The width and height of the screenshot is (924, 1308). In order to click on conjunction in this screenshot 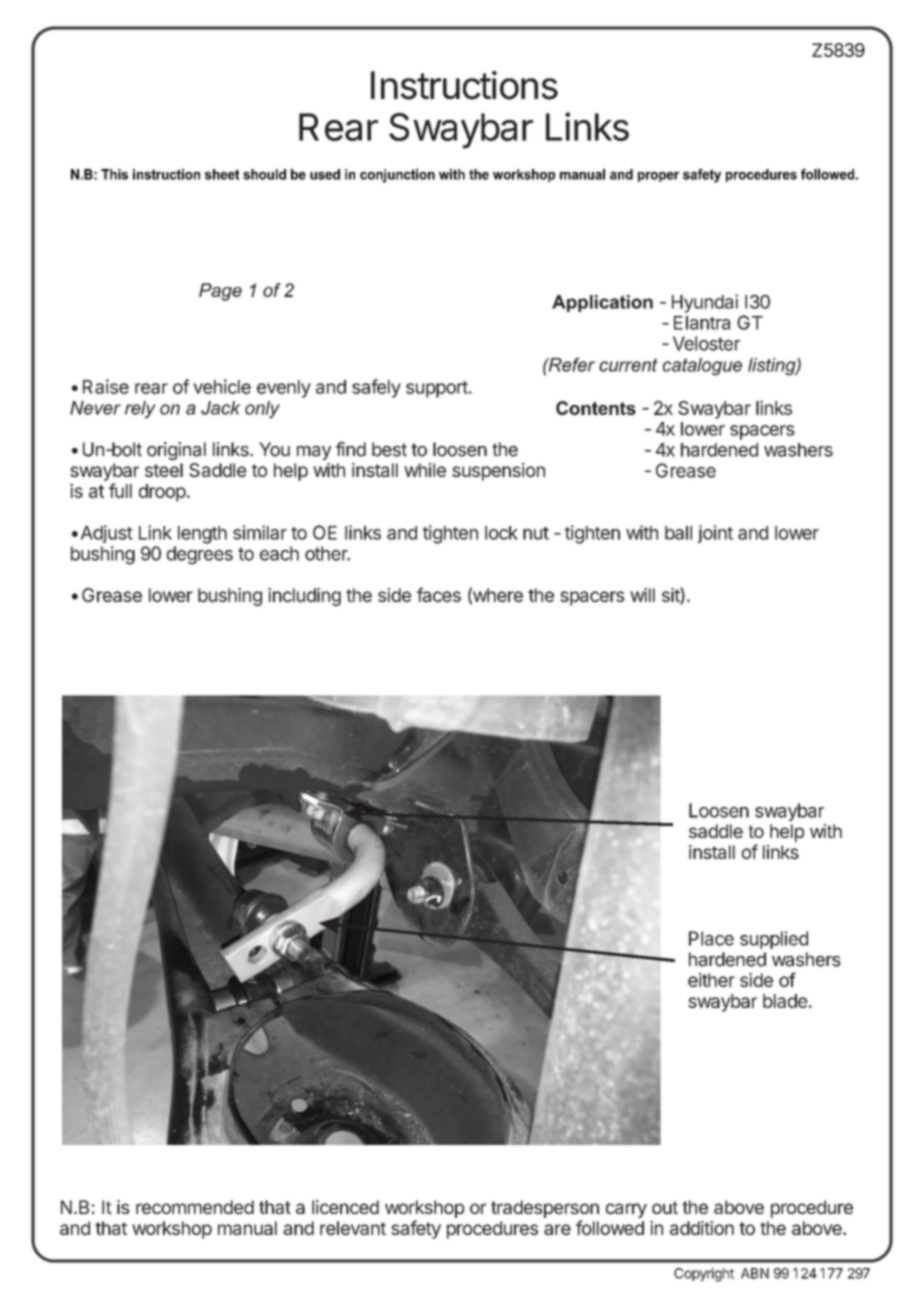, I will do `click(397, 176)`.
